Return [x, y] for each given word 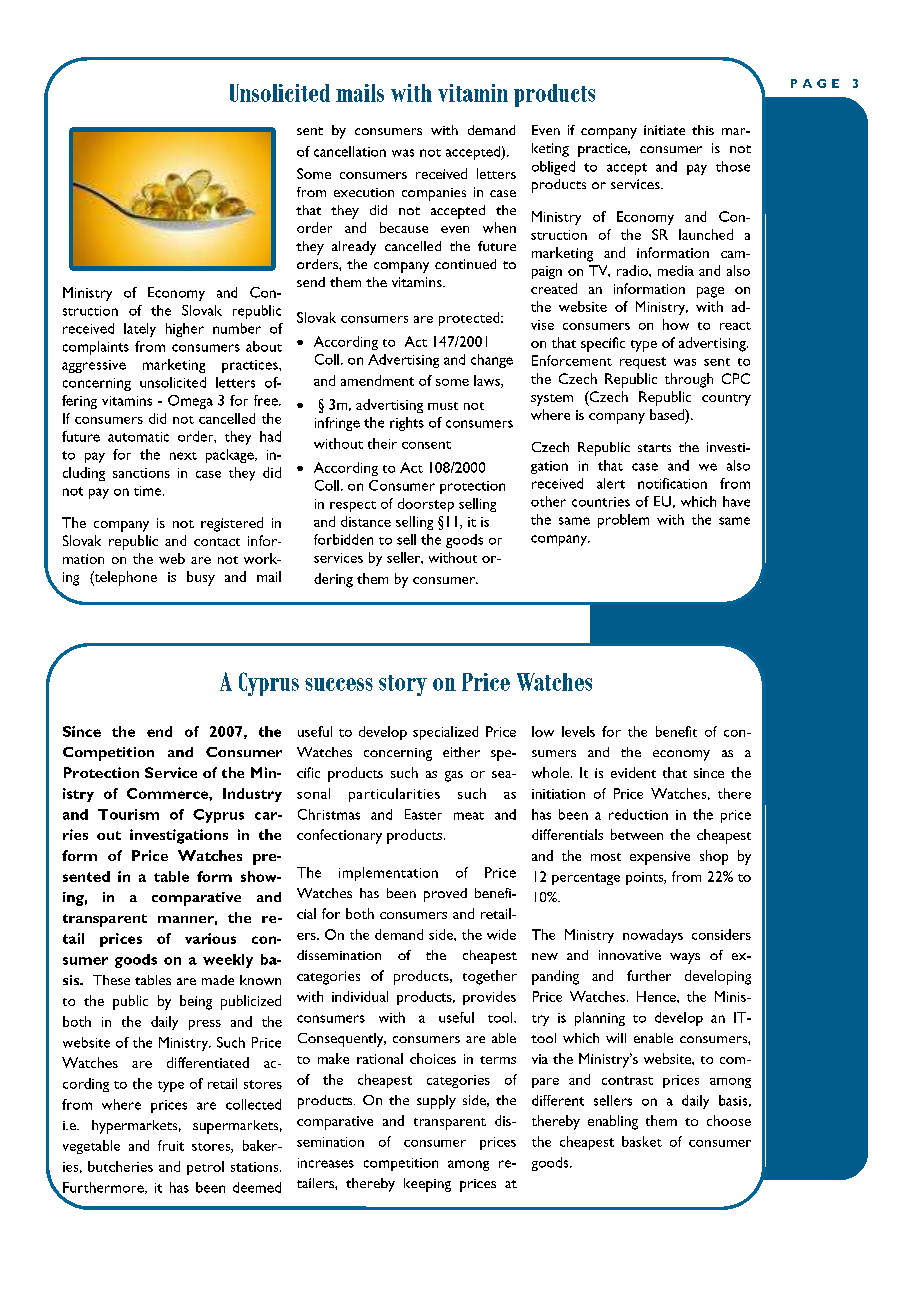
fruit [171, 1145]
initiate [664, 130]
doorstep [426, 505]
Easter [423, 814]
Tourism [128, 814]
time [149, 491]
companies [434, 194]
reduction [638, 814]
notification [672, 483]
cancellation [350, 151]
